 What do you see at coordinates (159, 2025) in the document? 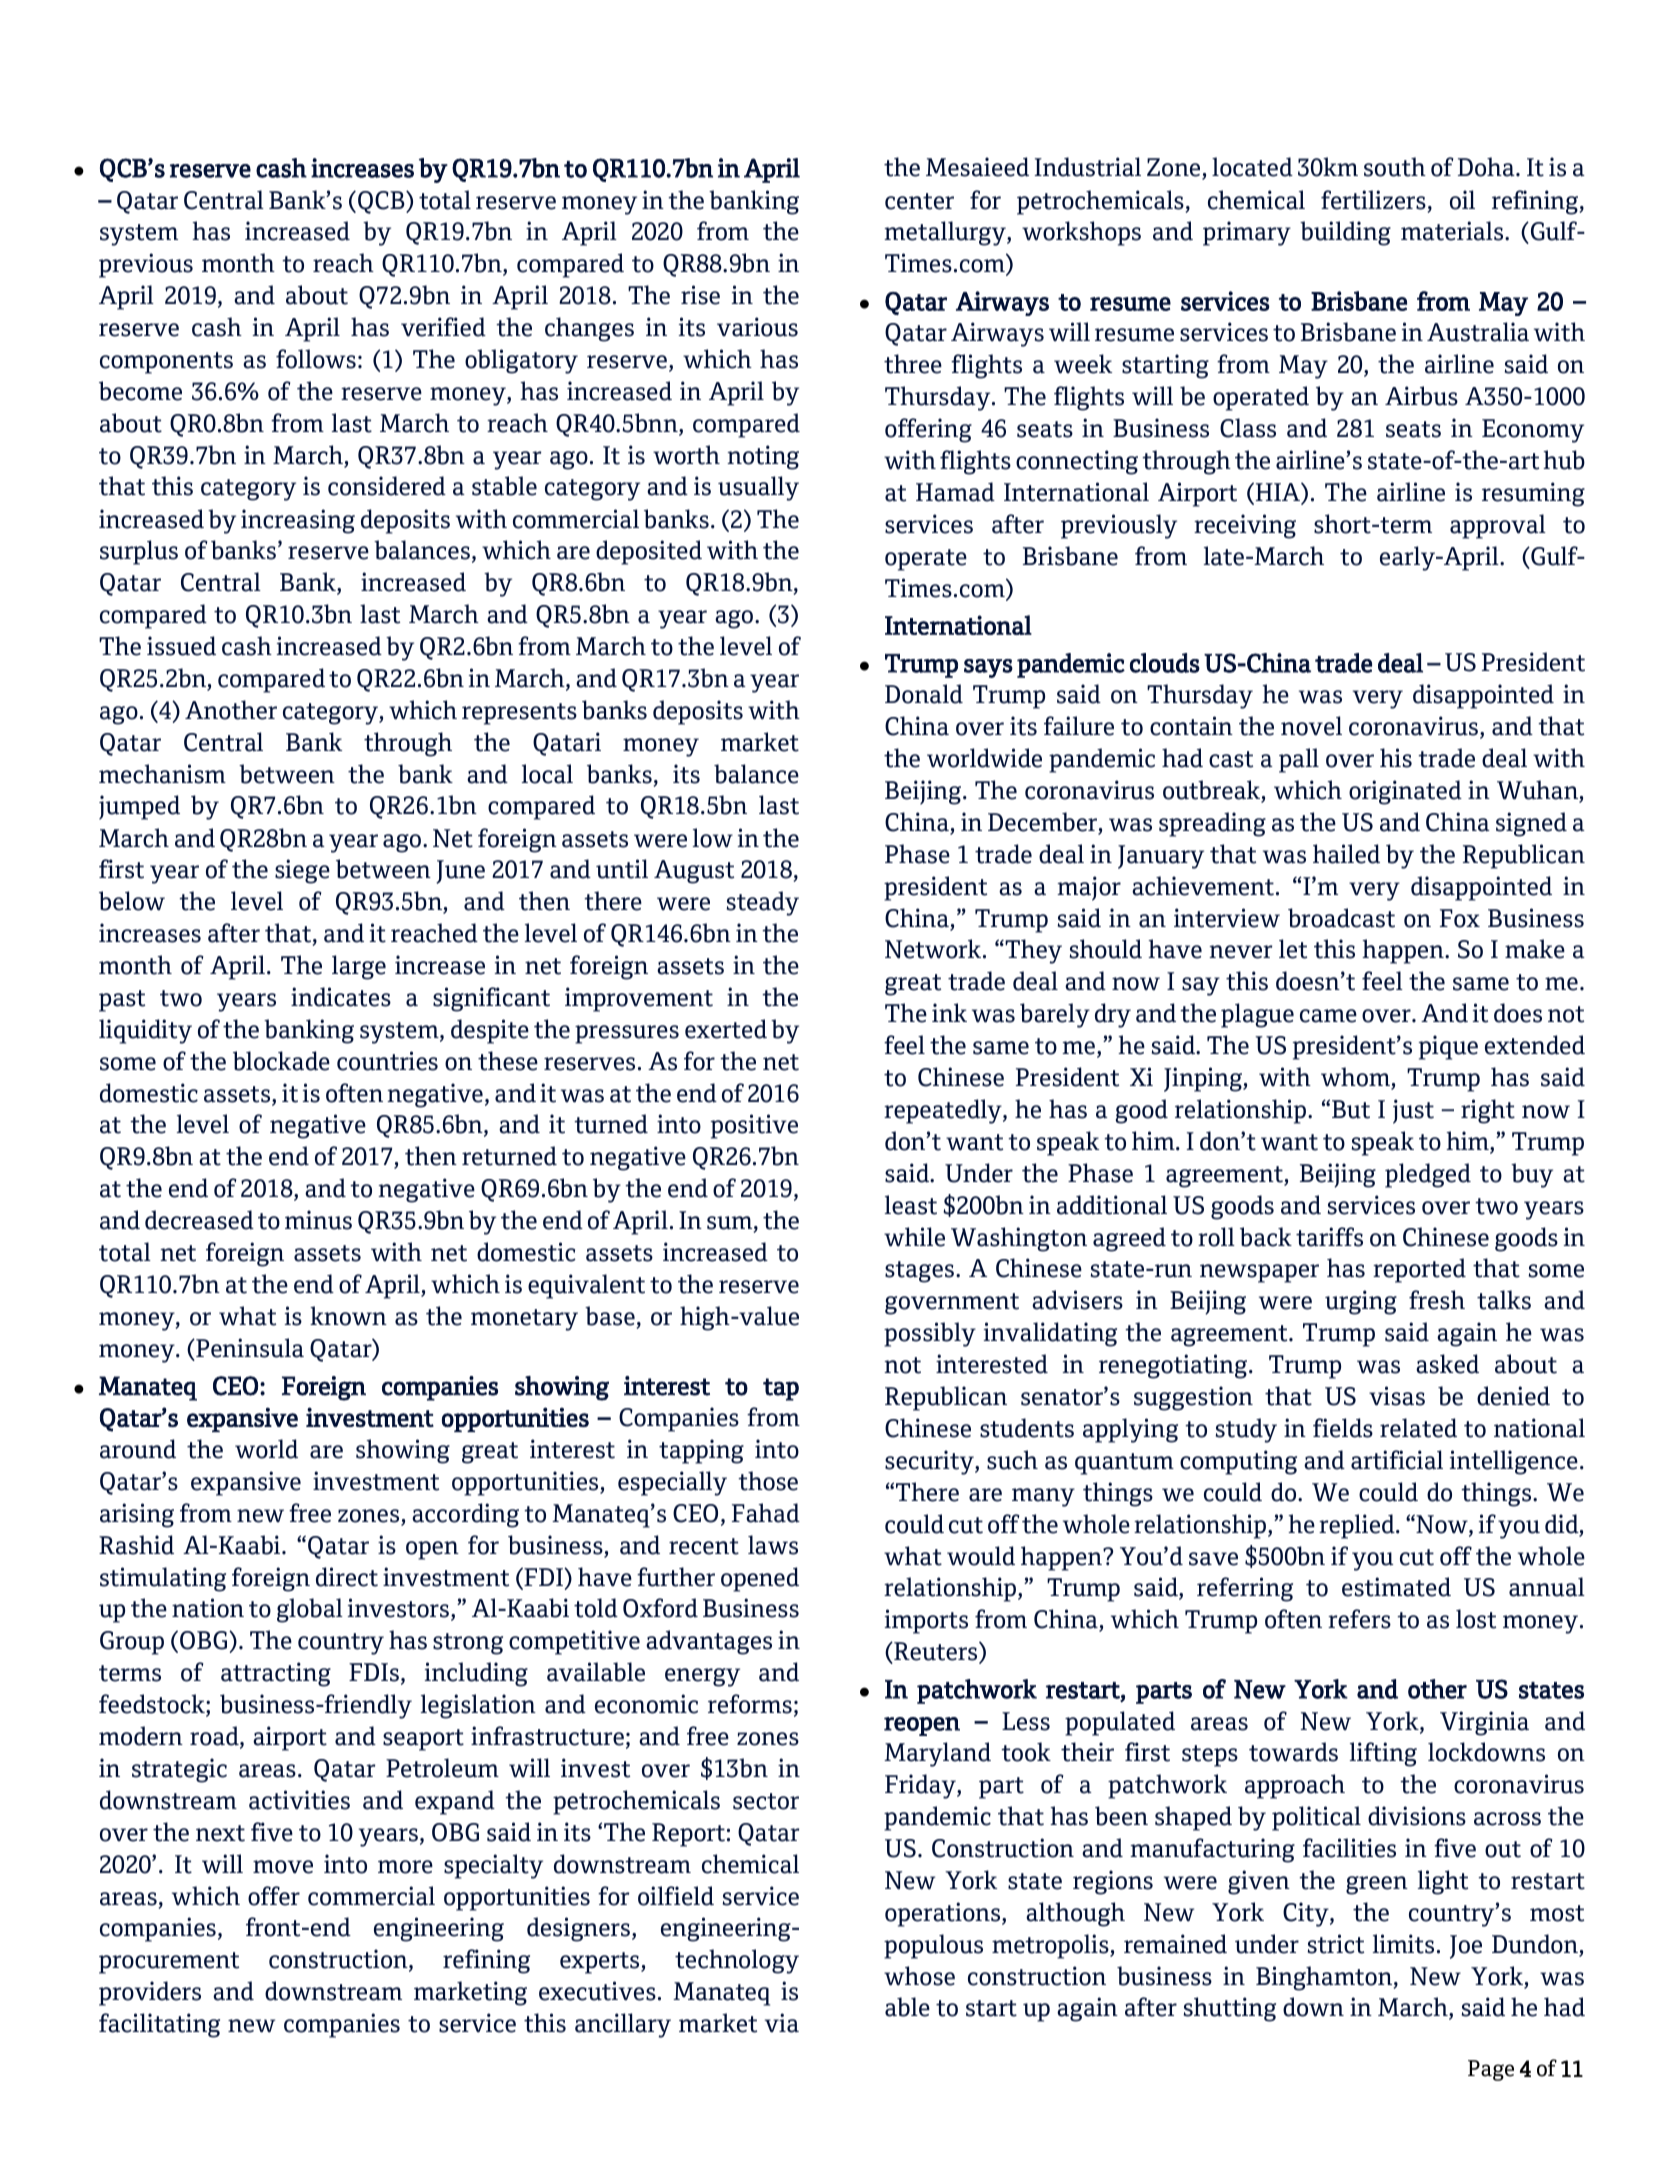
I see `facilitating` at bounding box center [159, 2025].
